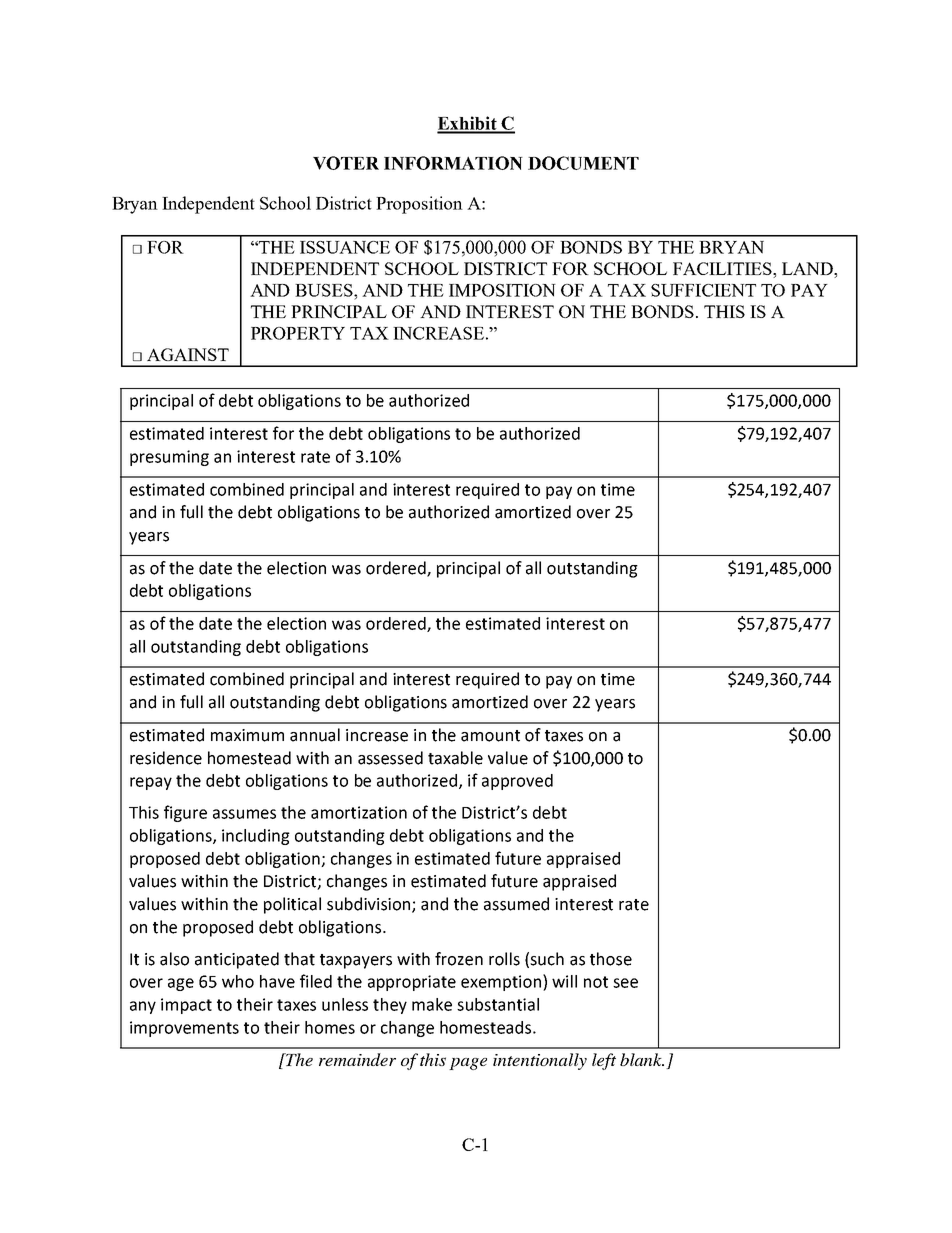 The width and height of the screenshot is (952, 1233). I want to click on assumed, so click(516, 904).
